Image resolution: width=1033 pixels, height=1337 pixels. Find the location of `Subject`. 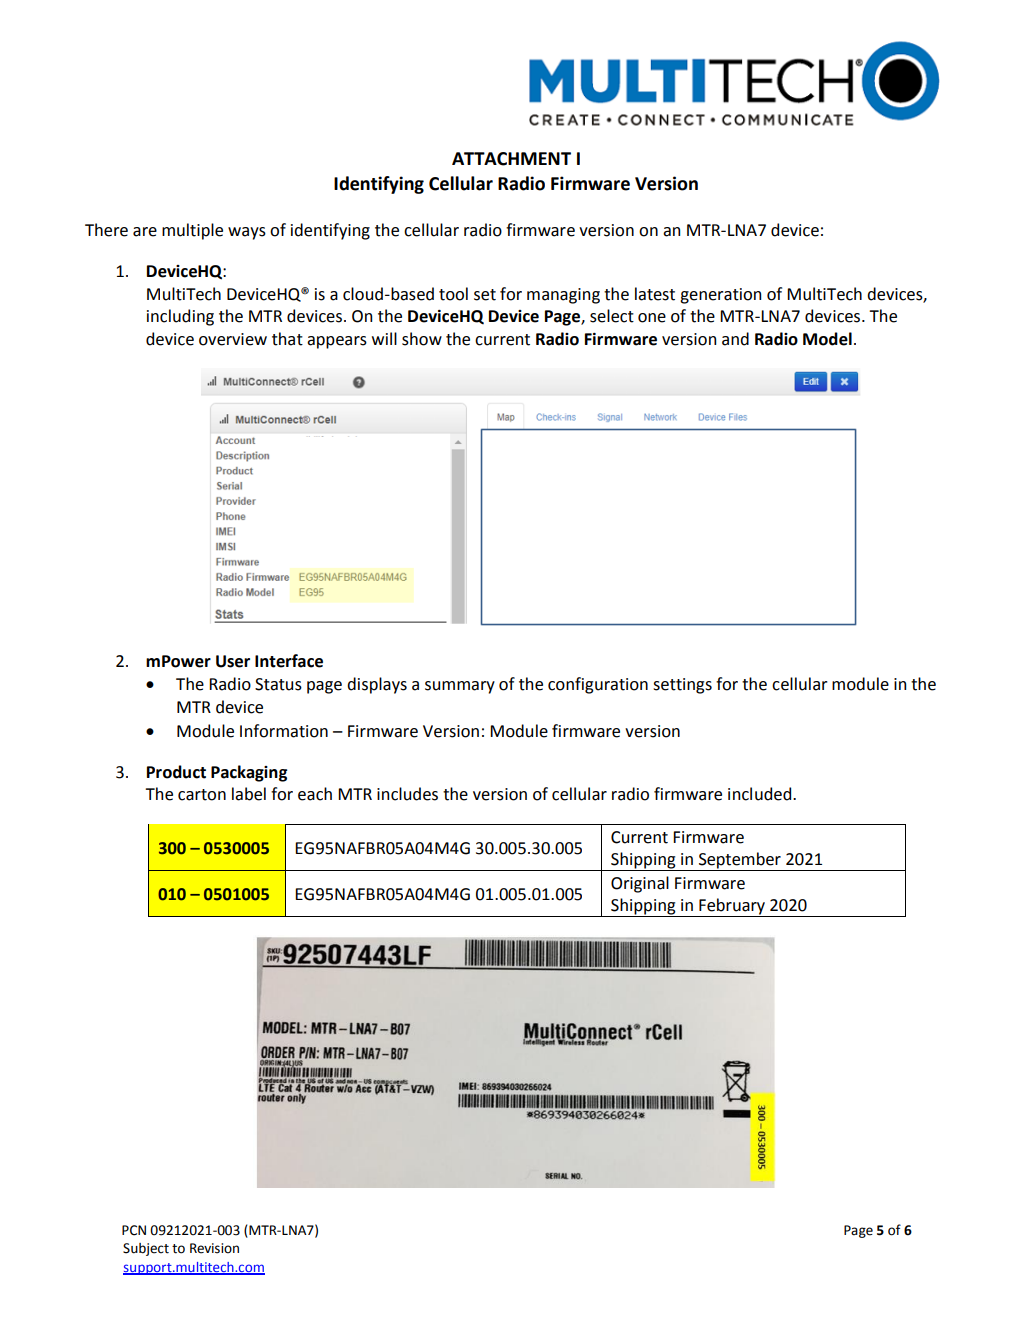

Subject is located at coordinates (146, 1249).
